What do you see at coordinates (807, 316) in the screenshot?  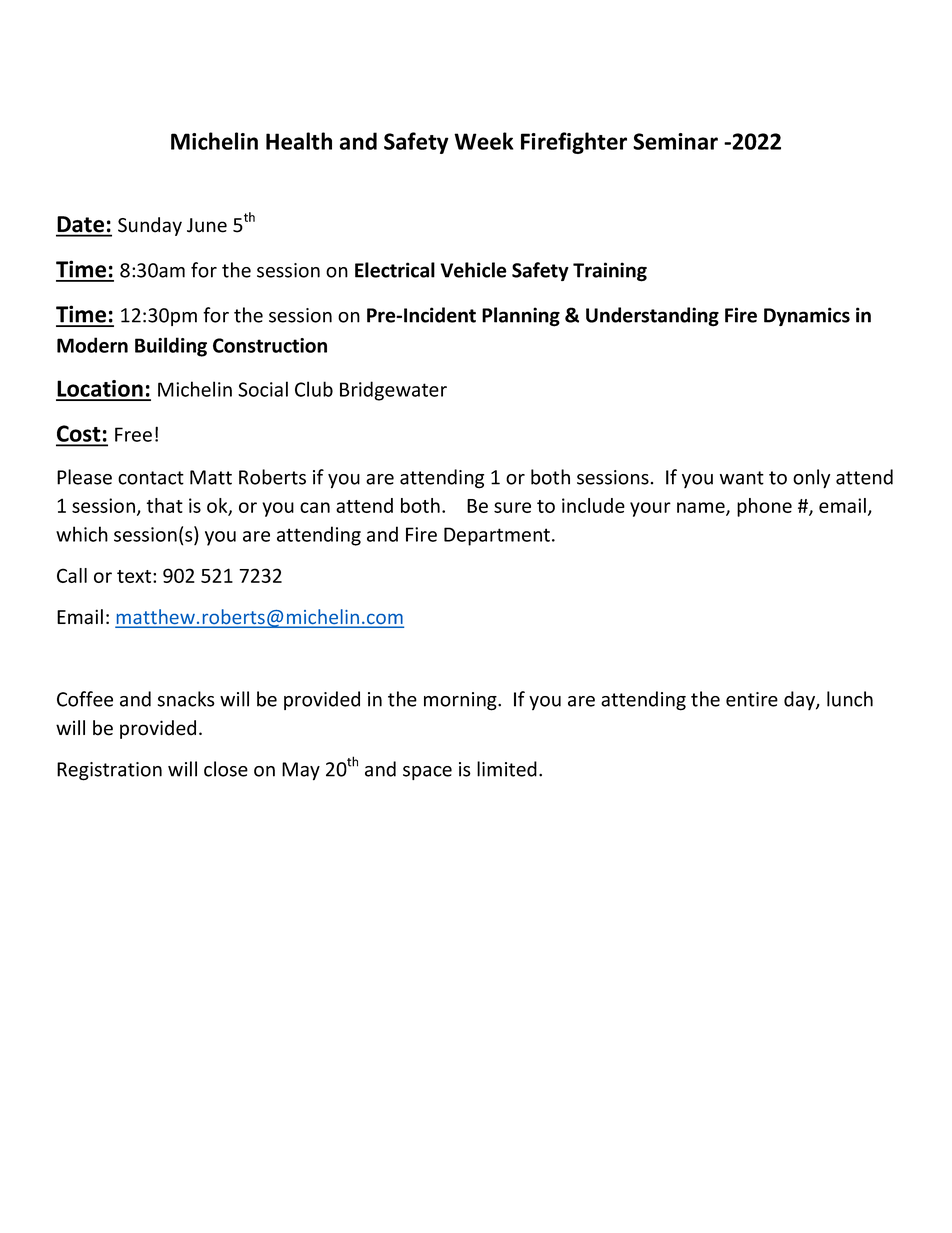 I see `Dynamics` at bounding box center [807, 316].
